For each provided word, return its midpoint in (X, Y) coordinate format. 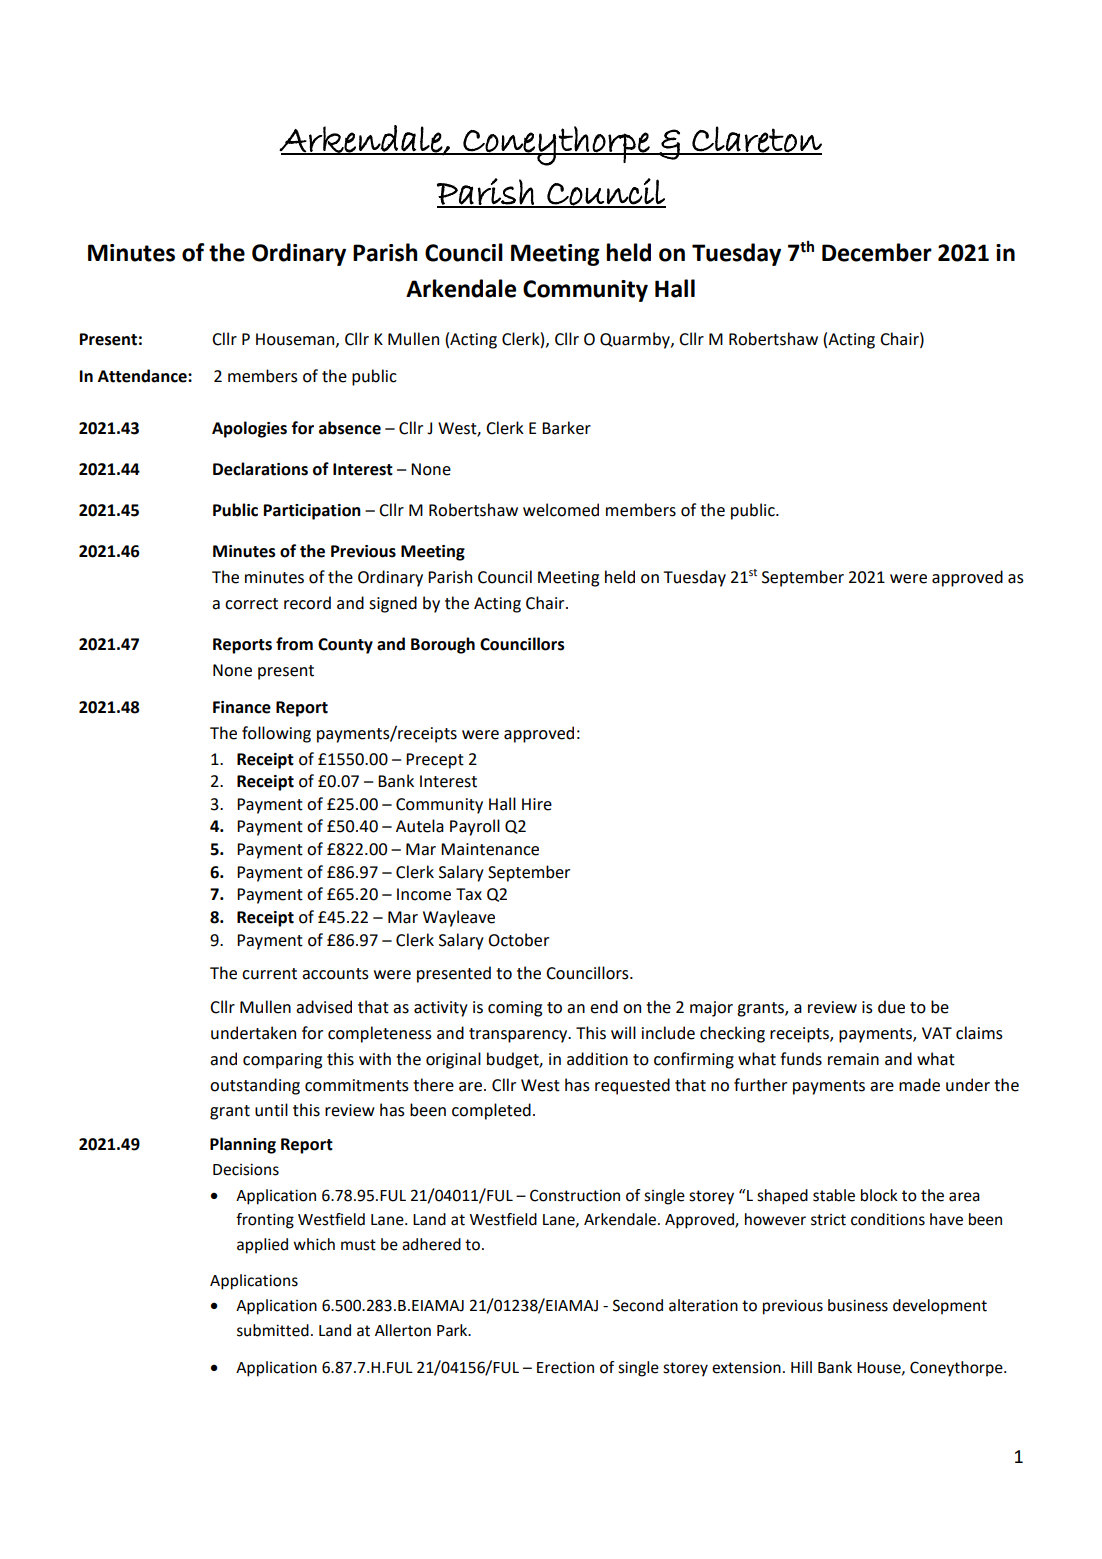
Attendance (143, 376)
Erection (565, 1367)
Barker (566, 428)
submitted (273, 1330)
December (877, 252)
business (858, 1305)
